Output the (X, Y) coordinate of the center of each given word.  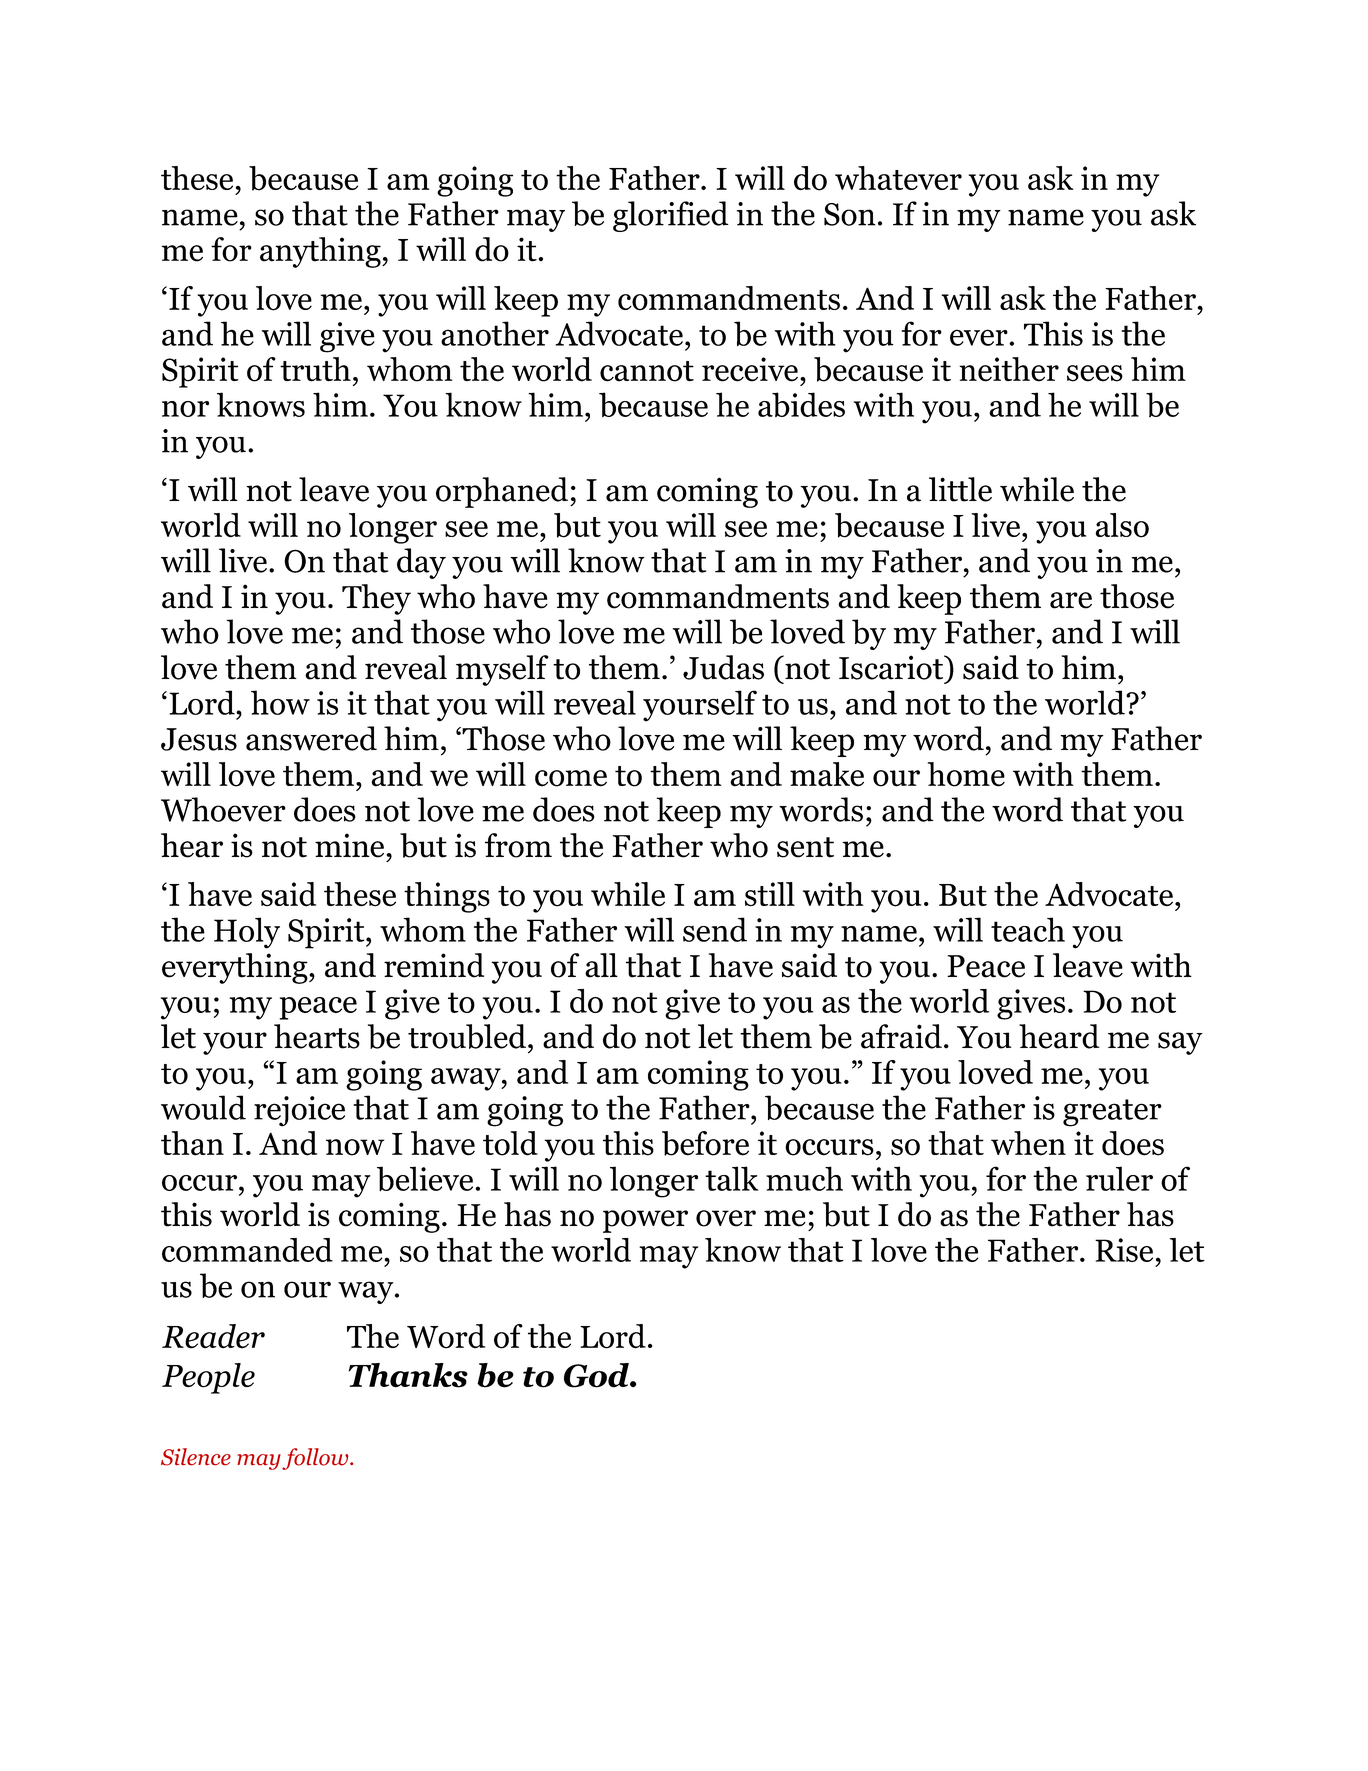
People (208, 1378)
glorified (671, 216)
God (597, 1375)
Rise (1124, 1250)
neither (1009, 369)
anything (321, 252)
